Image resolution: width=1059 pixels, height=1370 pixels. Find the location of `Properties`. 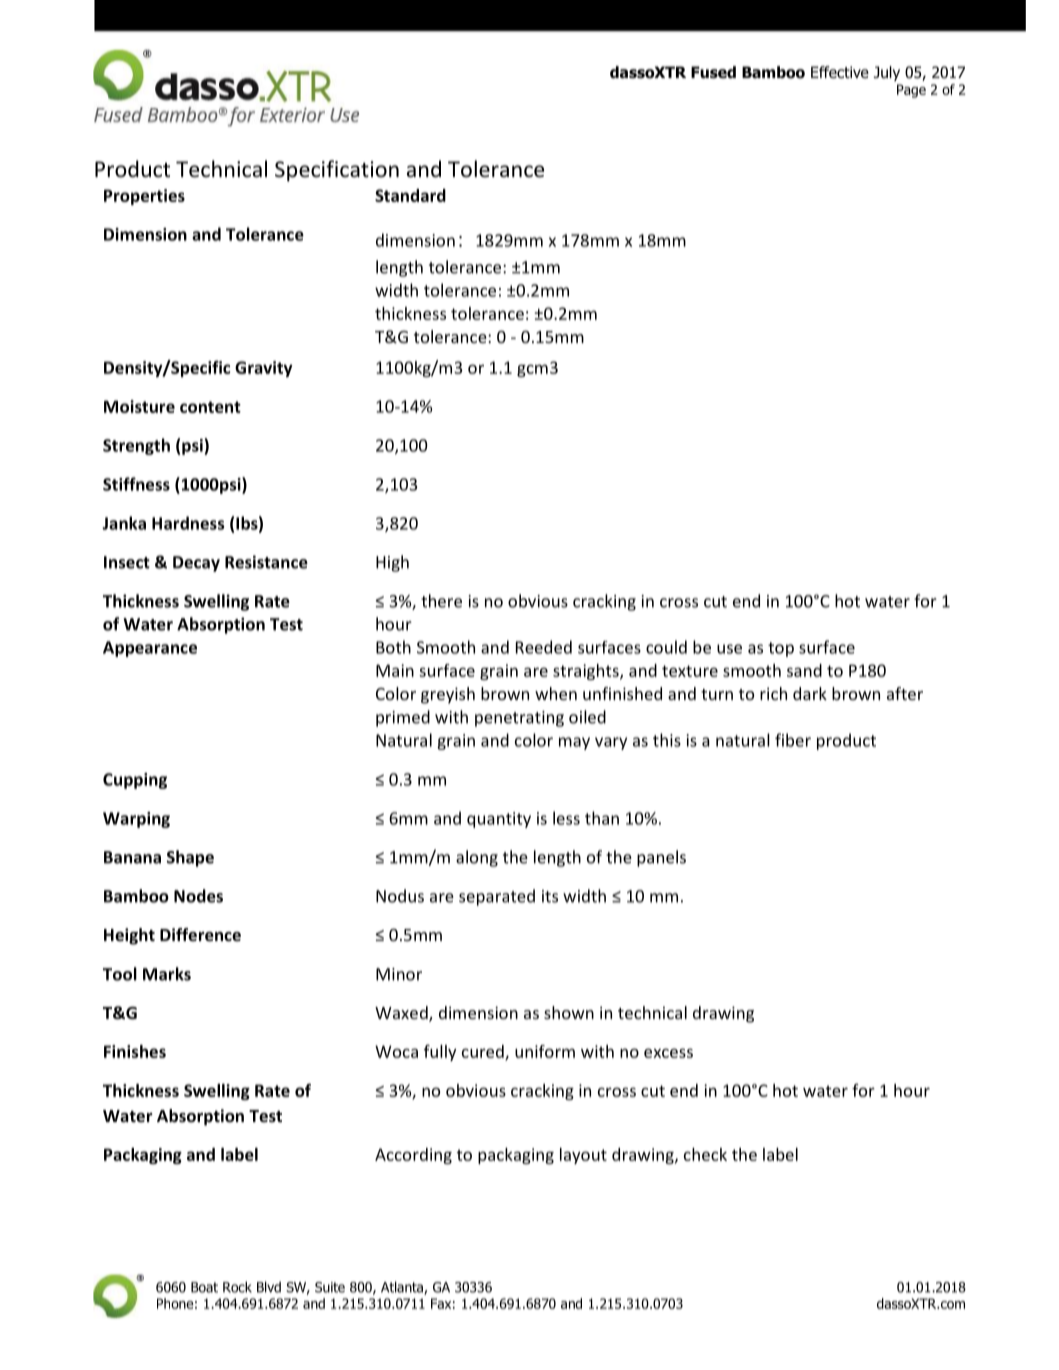

Properties is located at coordinates (144, 197).
